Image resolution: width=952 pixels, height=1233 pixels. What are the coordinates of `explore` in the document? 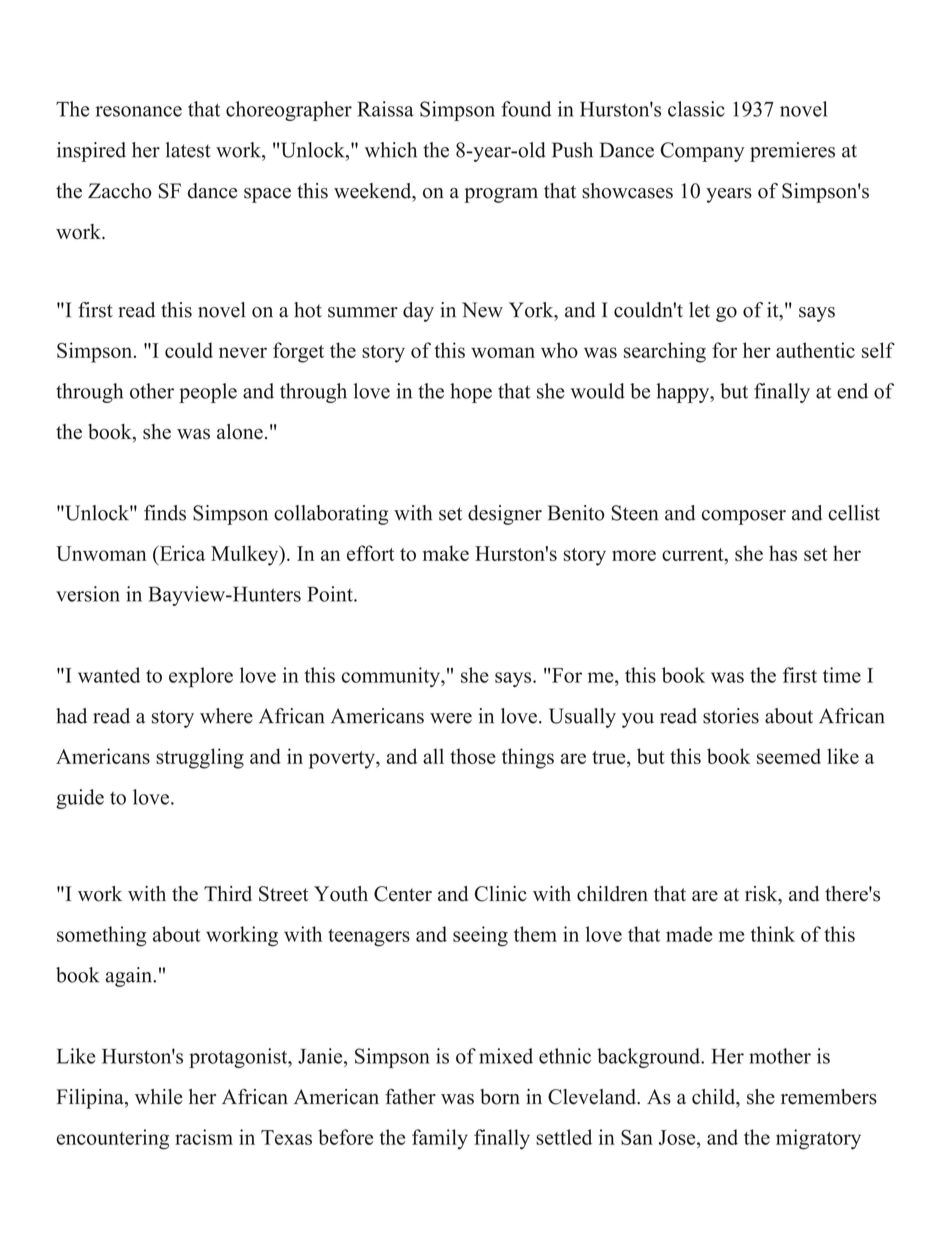 It's located at (201, 677).
